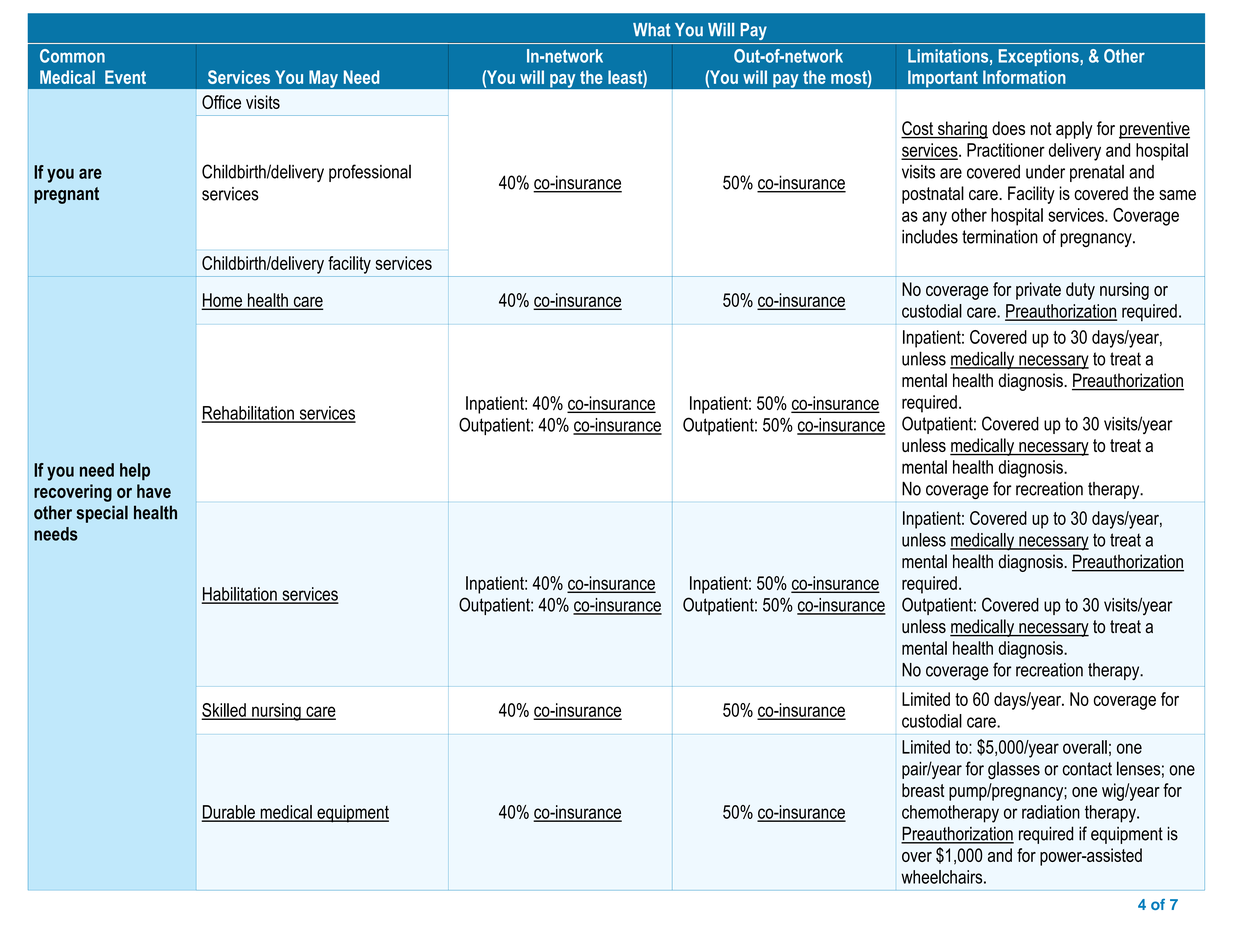 The height and width of the screenshot is (952, 1233). What do you see at coordinates (229, 813) in the screenshot?
I see `Durable` at bounding box center [229, 813].
